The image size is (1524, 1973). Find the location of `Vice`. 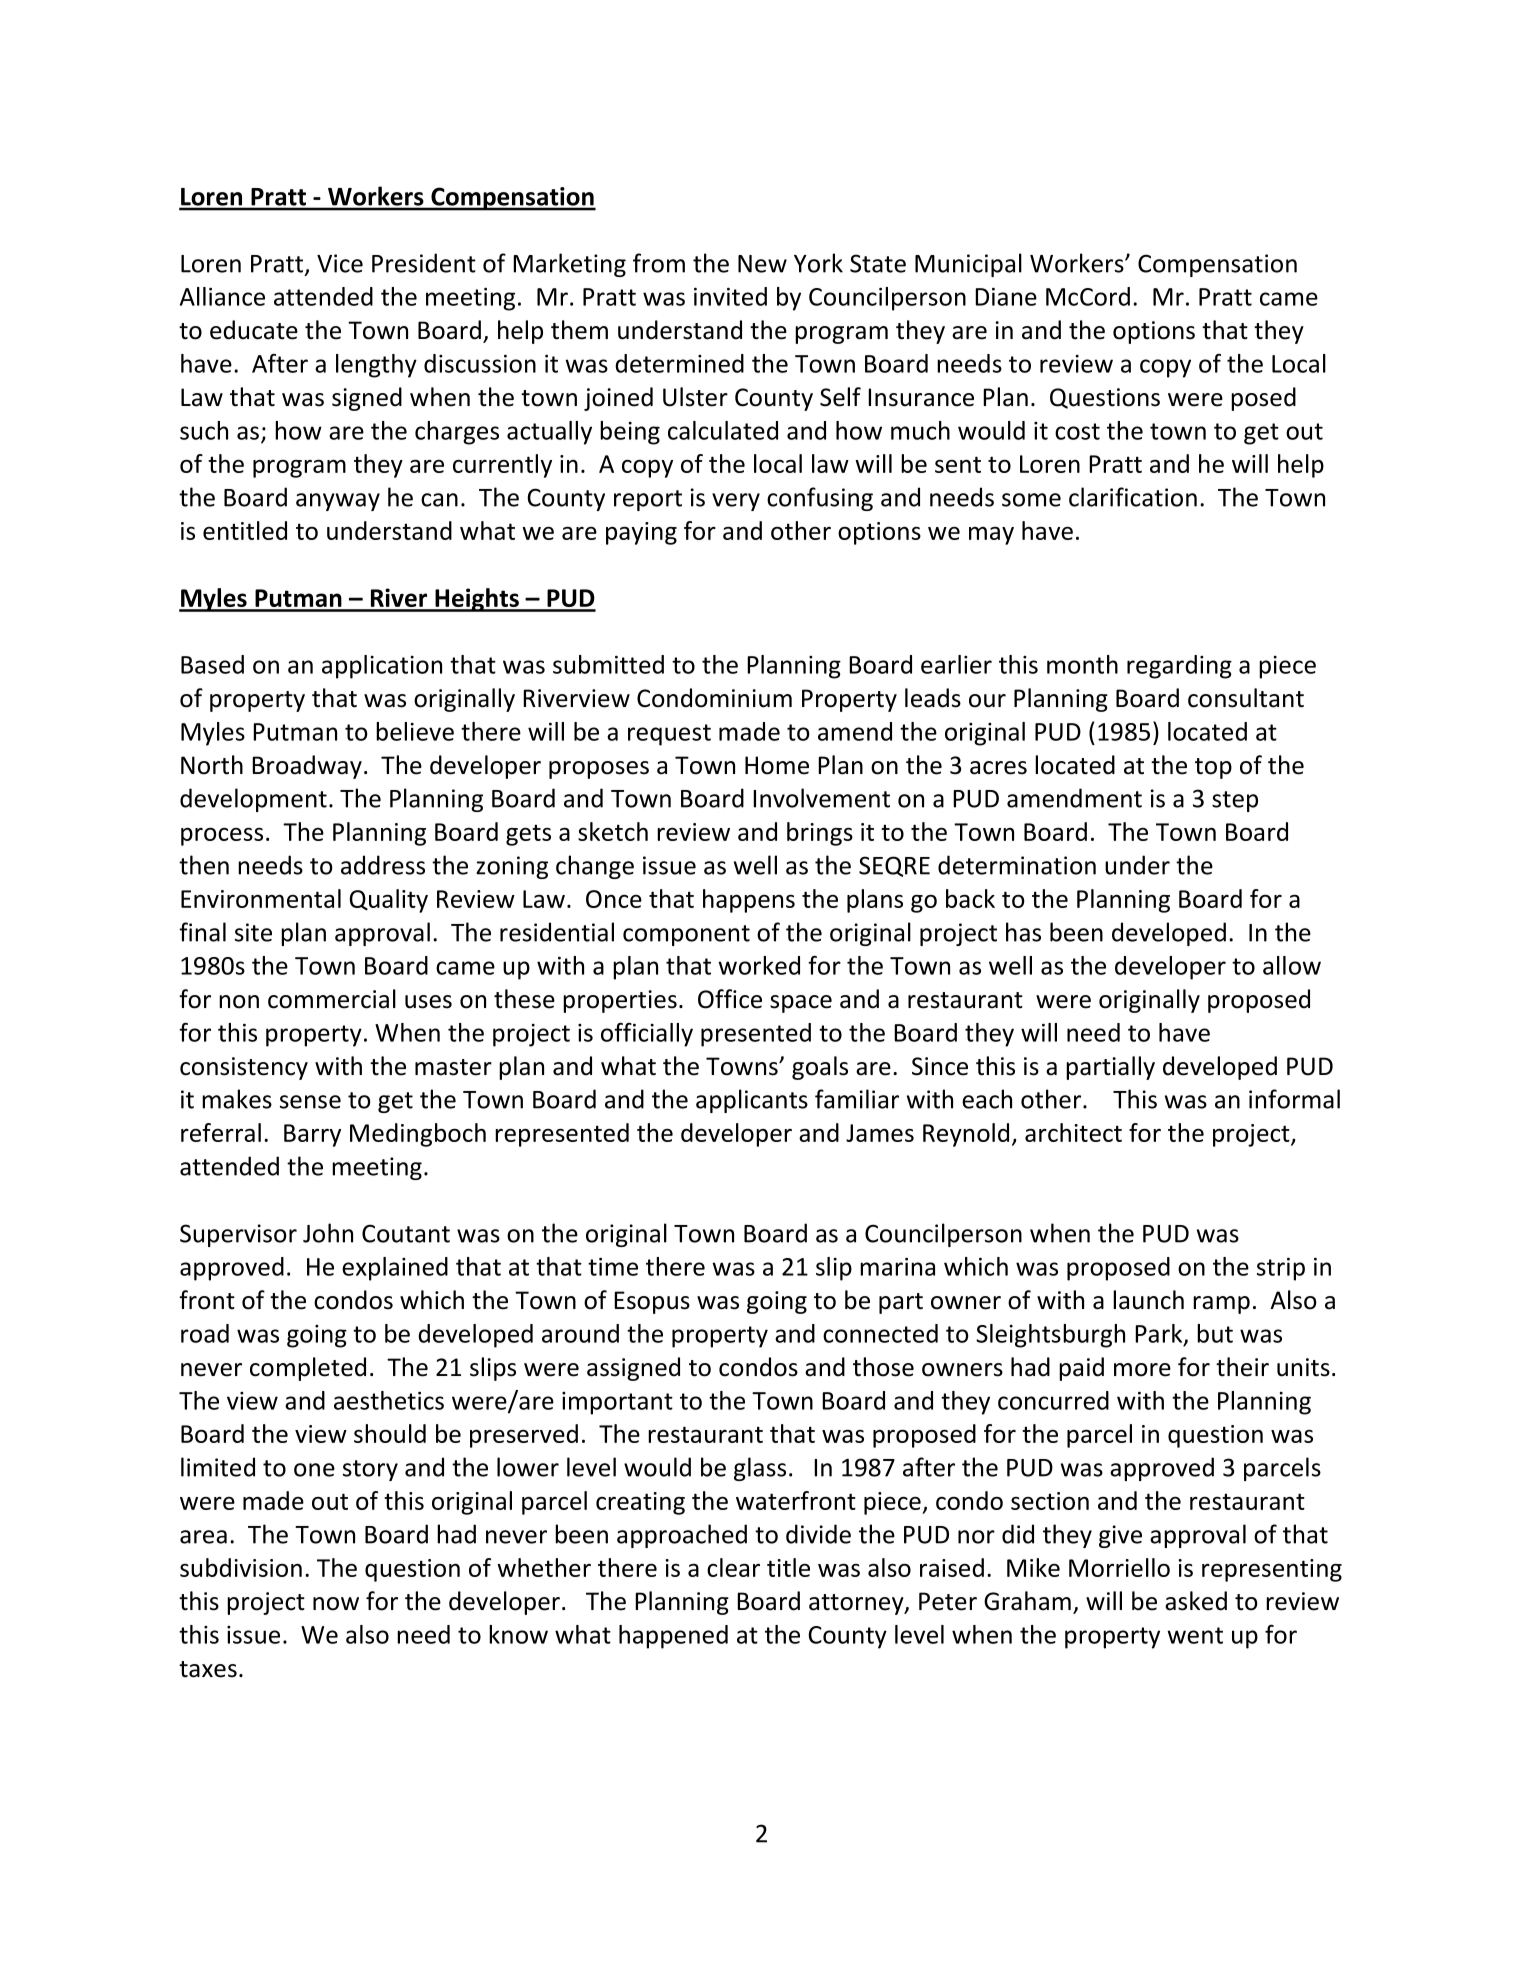

Vice is located at coordinates (340, 263).
